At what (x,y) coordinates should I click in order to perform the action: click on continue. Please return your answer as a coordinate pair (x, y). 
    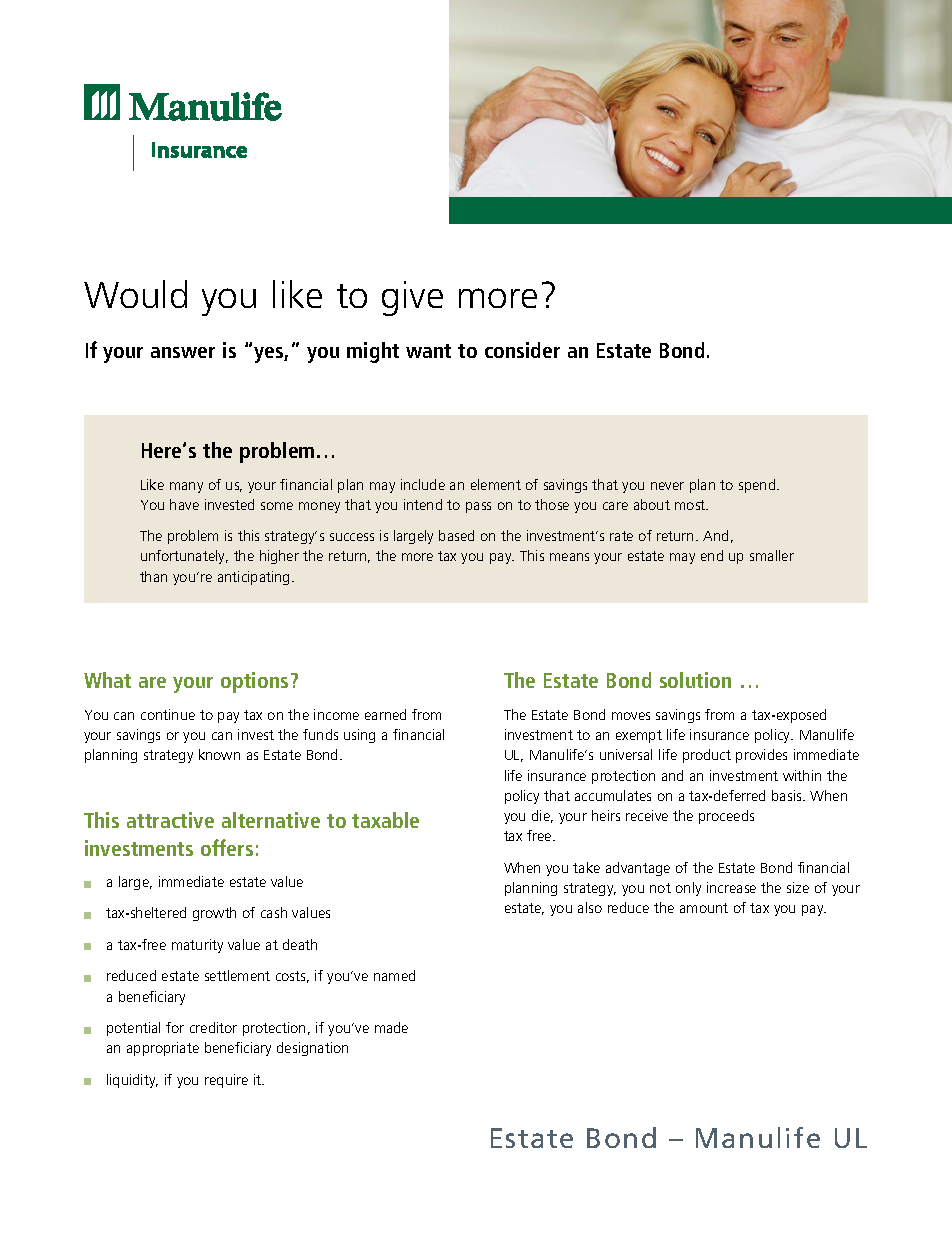
    Looking at the image, I should click on (168, 714).
